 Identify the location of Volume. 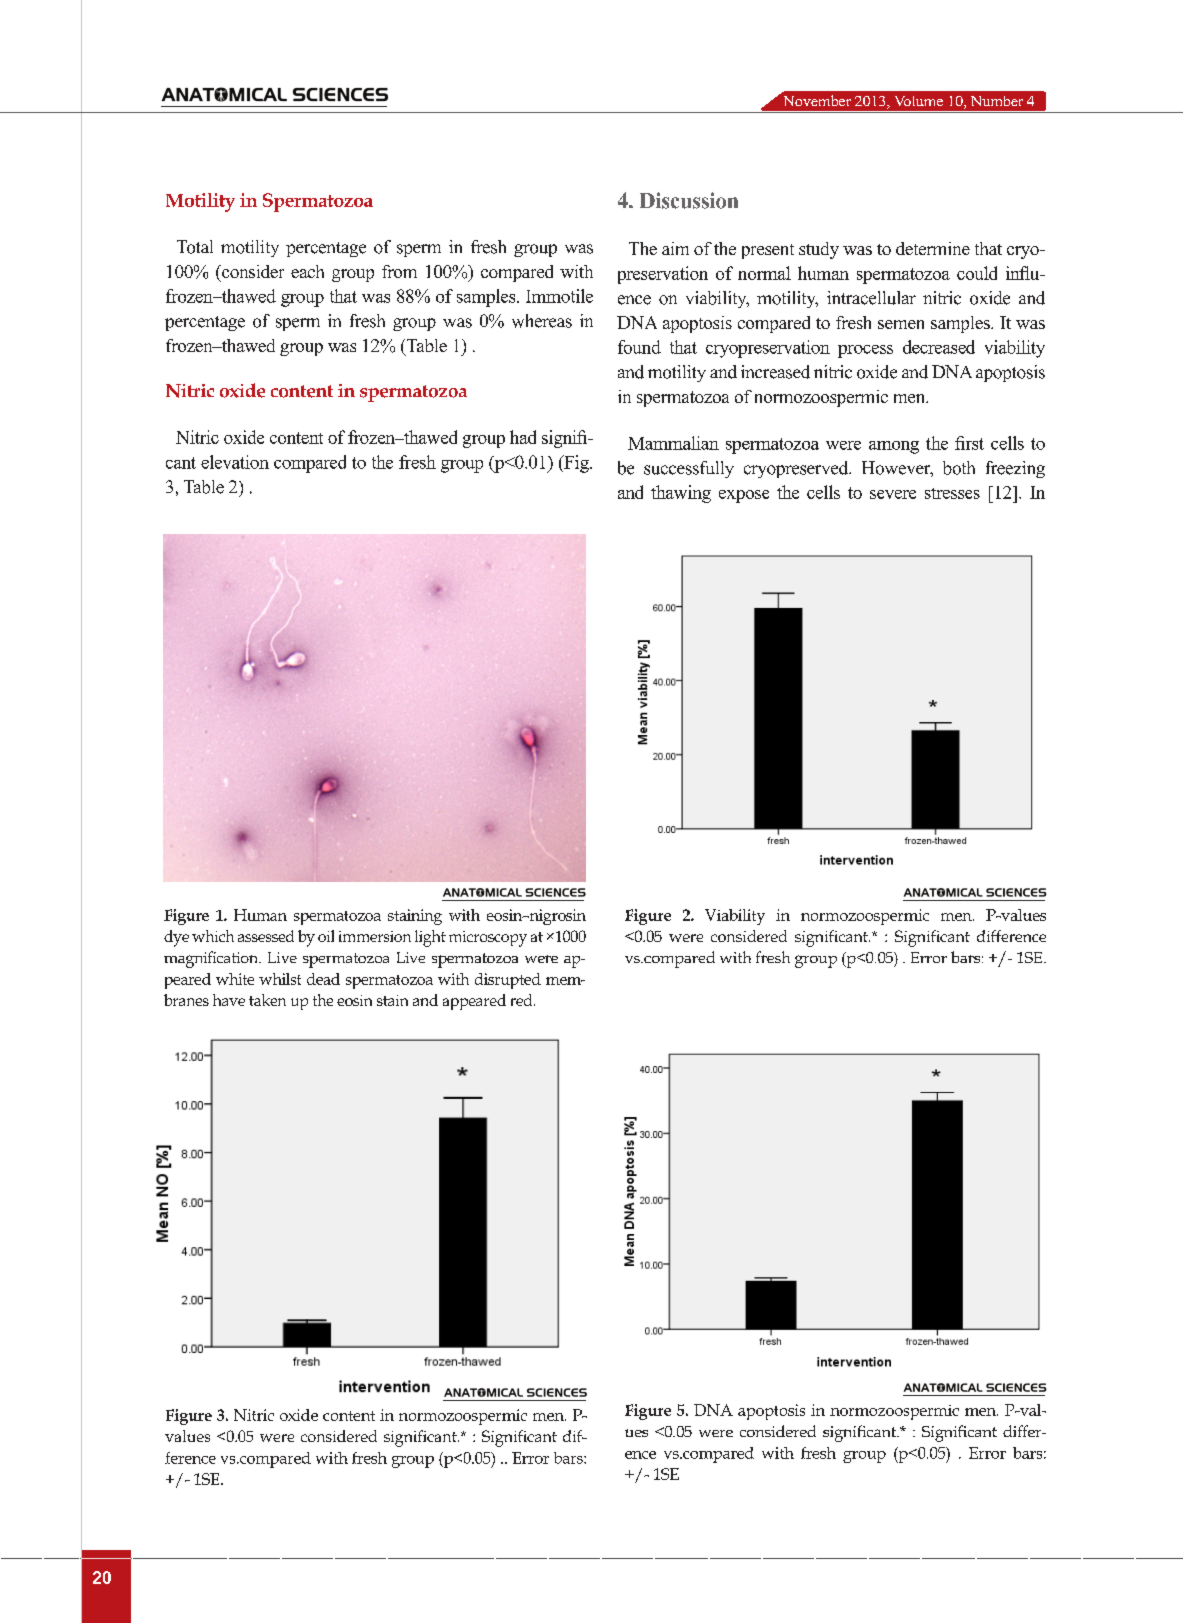
(919, 101).
